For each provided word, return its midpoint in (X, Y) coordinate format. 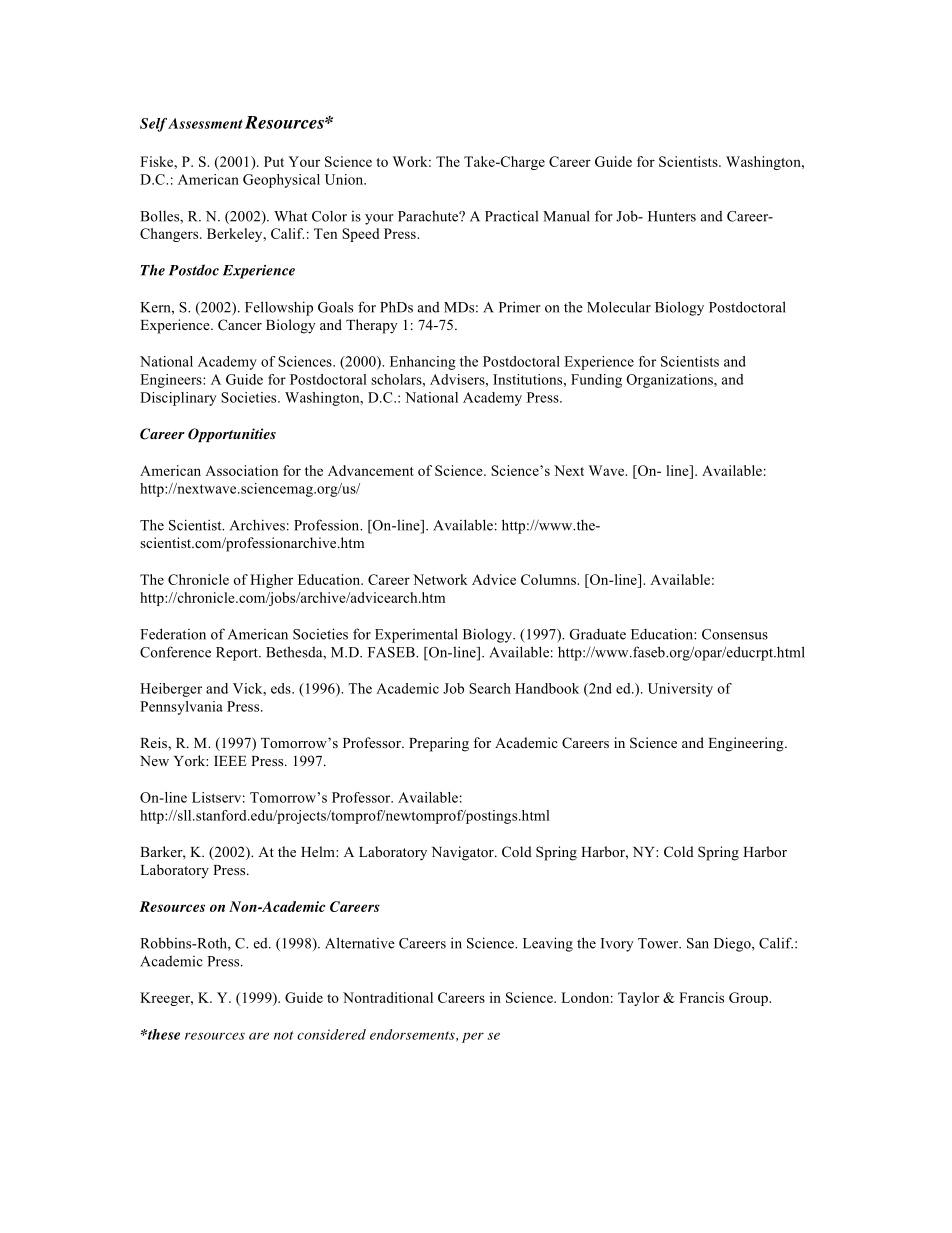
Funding (596, 381)
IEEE (230, 761)
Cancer (240, 325)
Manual (566, 216)
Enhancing (423, 363)
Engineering (747, 744)
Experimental (416, 635)
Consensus (735, 634)
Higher (271, 581)
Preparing (439, 744)
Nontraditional (388, 997)
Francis (701, 997)
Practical (511, 216)
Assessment (205, 123)
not (284, 1035)
